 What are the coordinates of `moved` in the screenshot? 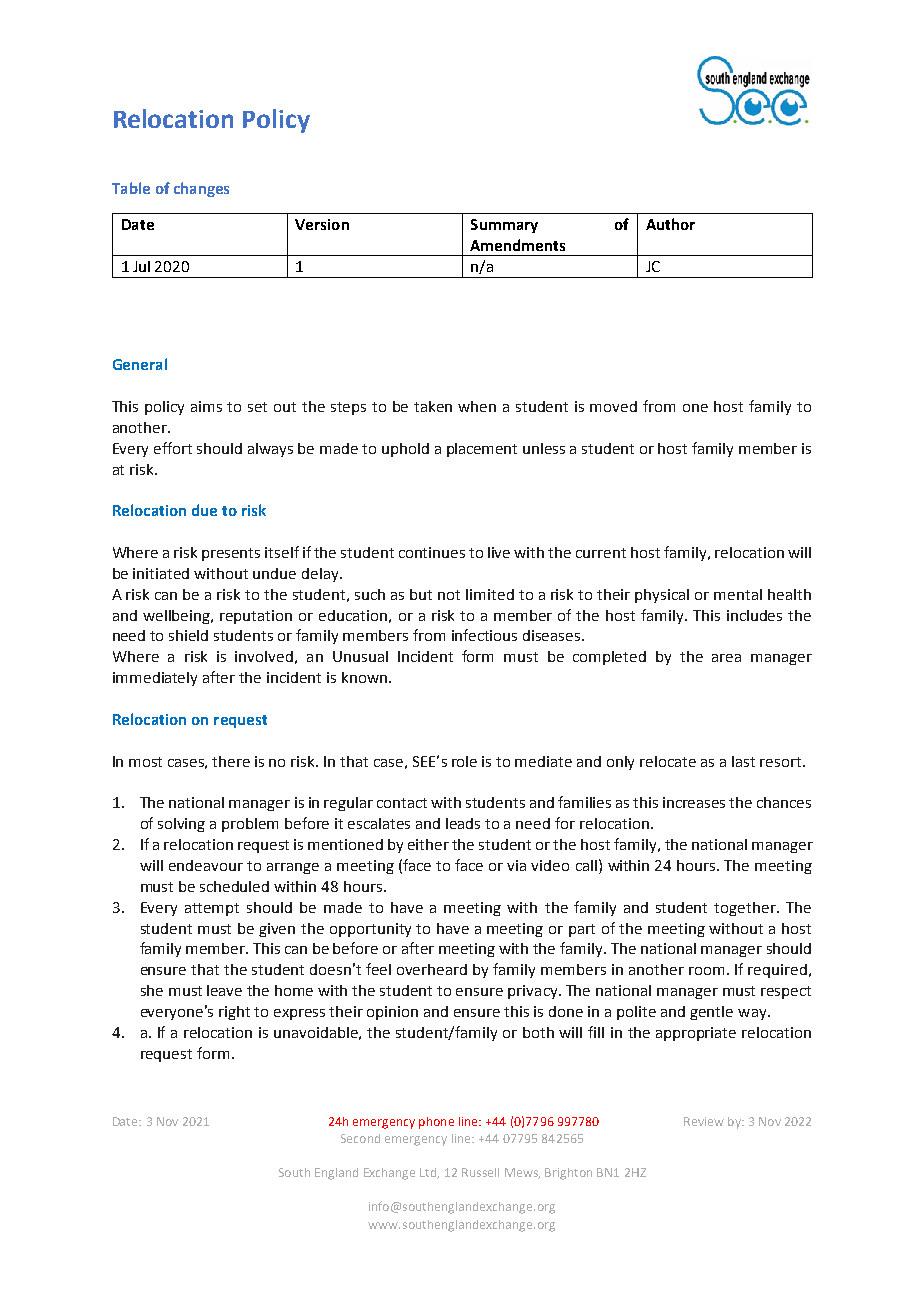 It's located at (613, 406).
